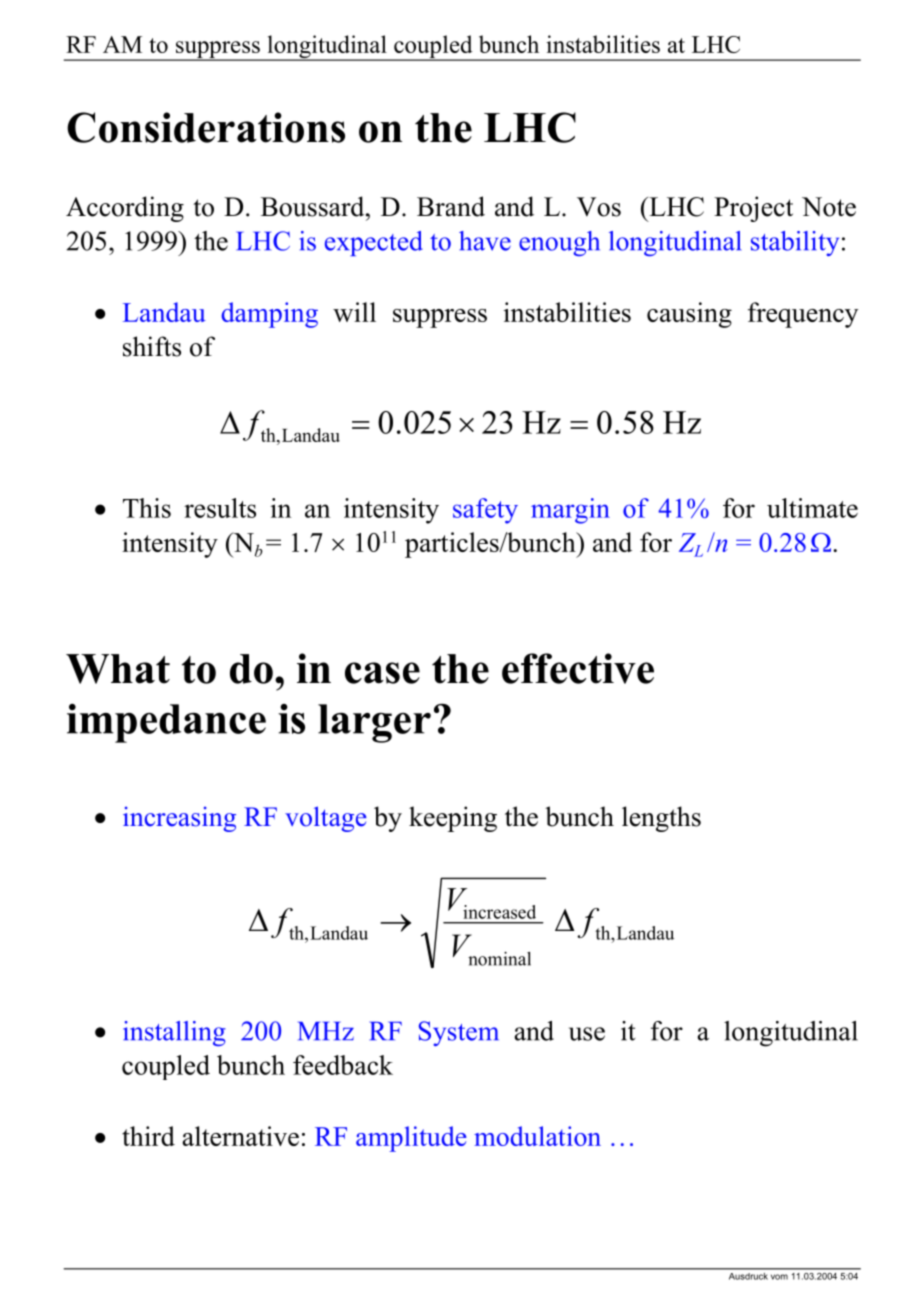 This screenshot has width=924, height=1308. I want to click on Brand, so click(451, 206).
